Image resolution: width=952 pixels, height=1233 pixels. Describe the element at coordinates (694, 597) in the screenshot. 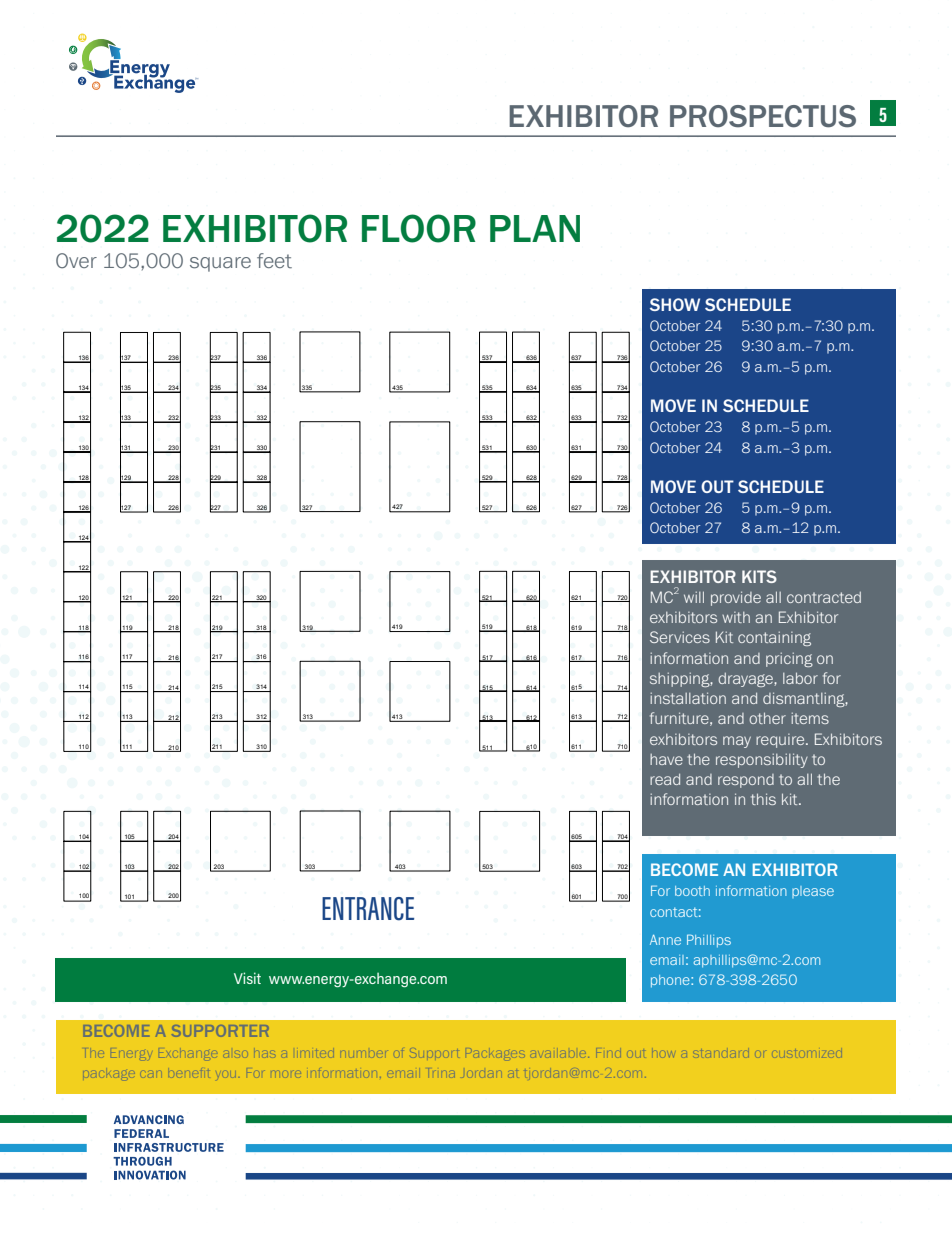

I see `will` at that location.
